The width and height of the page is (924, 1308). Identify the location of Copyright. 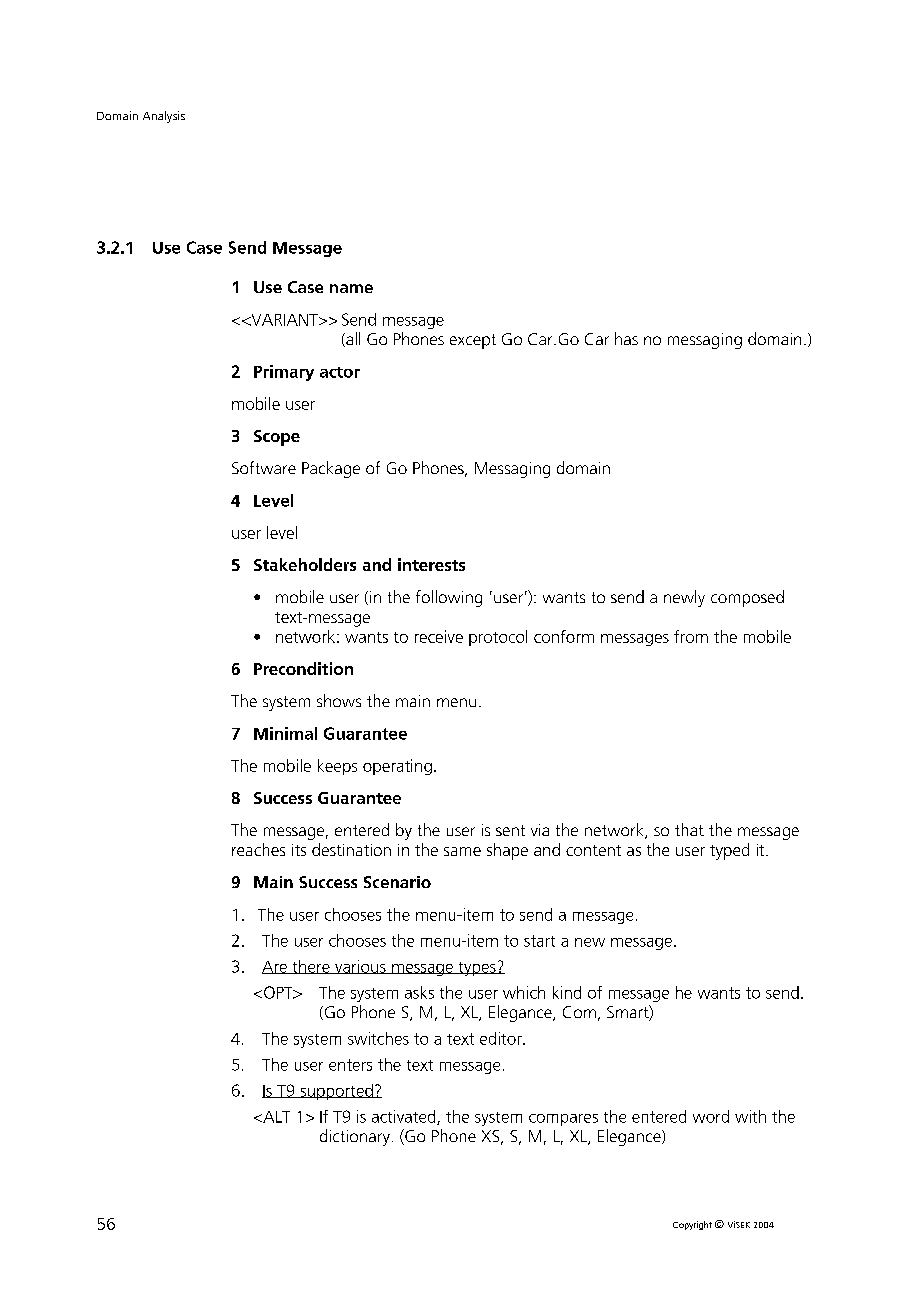
(692, 1225).
